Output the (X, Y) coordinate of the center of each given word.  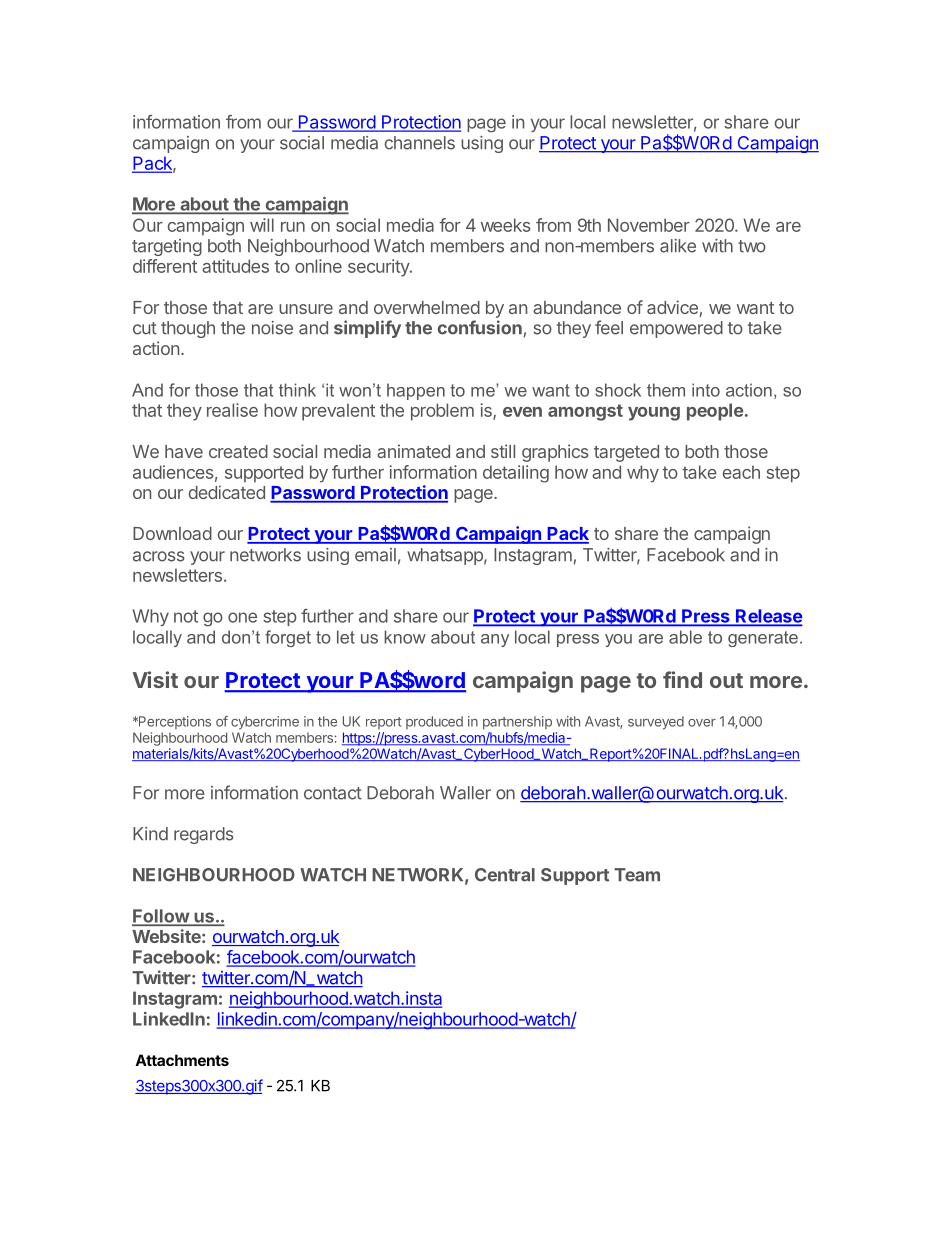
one (242, 617)
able (685, 637)
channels (419, 143)
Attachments (182, 1060)
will (262, 225)
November (649, 225)
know (405, 637)
